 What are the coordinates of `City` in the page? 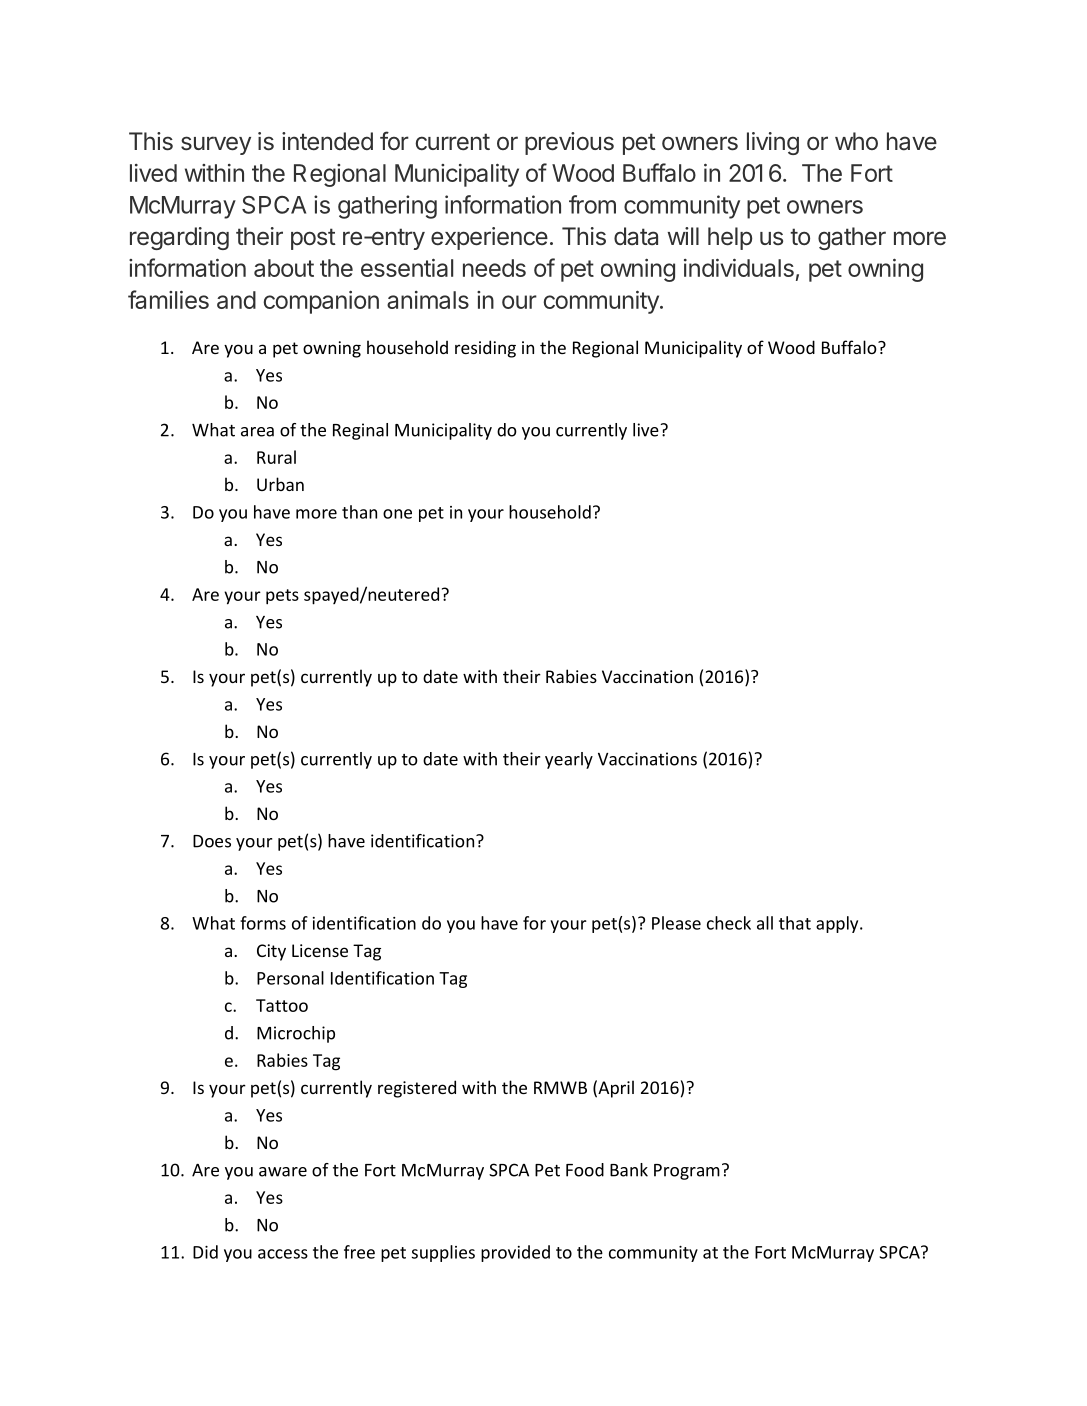 It's located at (271, 952).
